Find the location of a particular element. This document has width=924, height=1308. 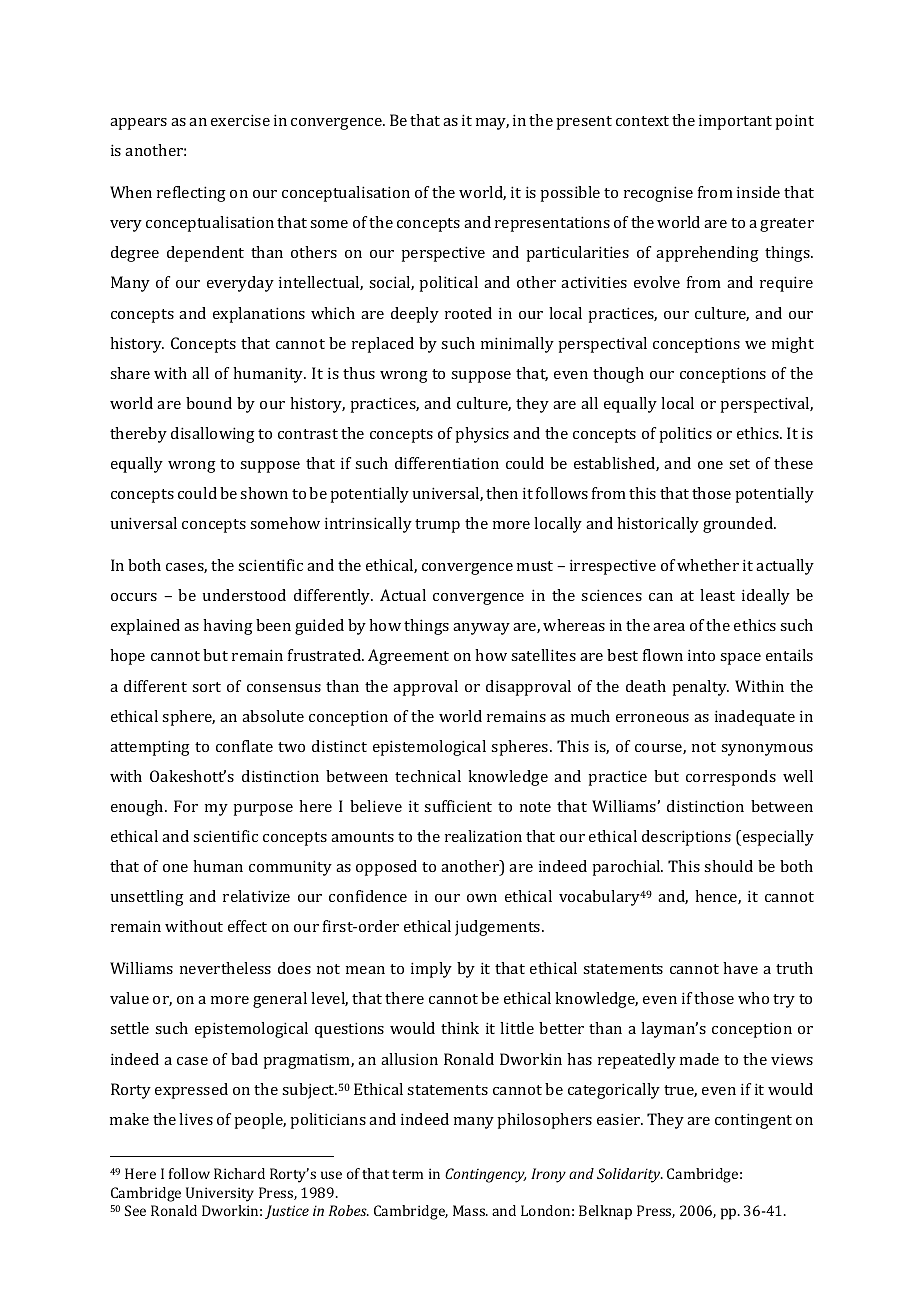

University is located at coordinates (220, 1194).
